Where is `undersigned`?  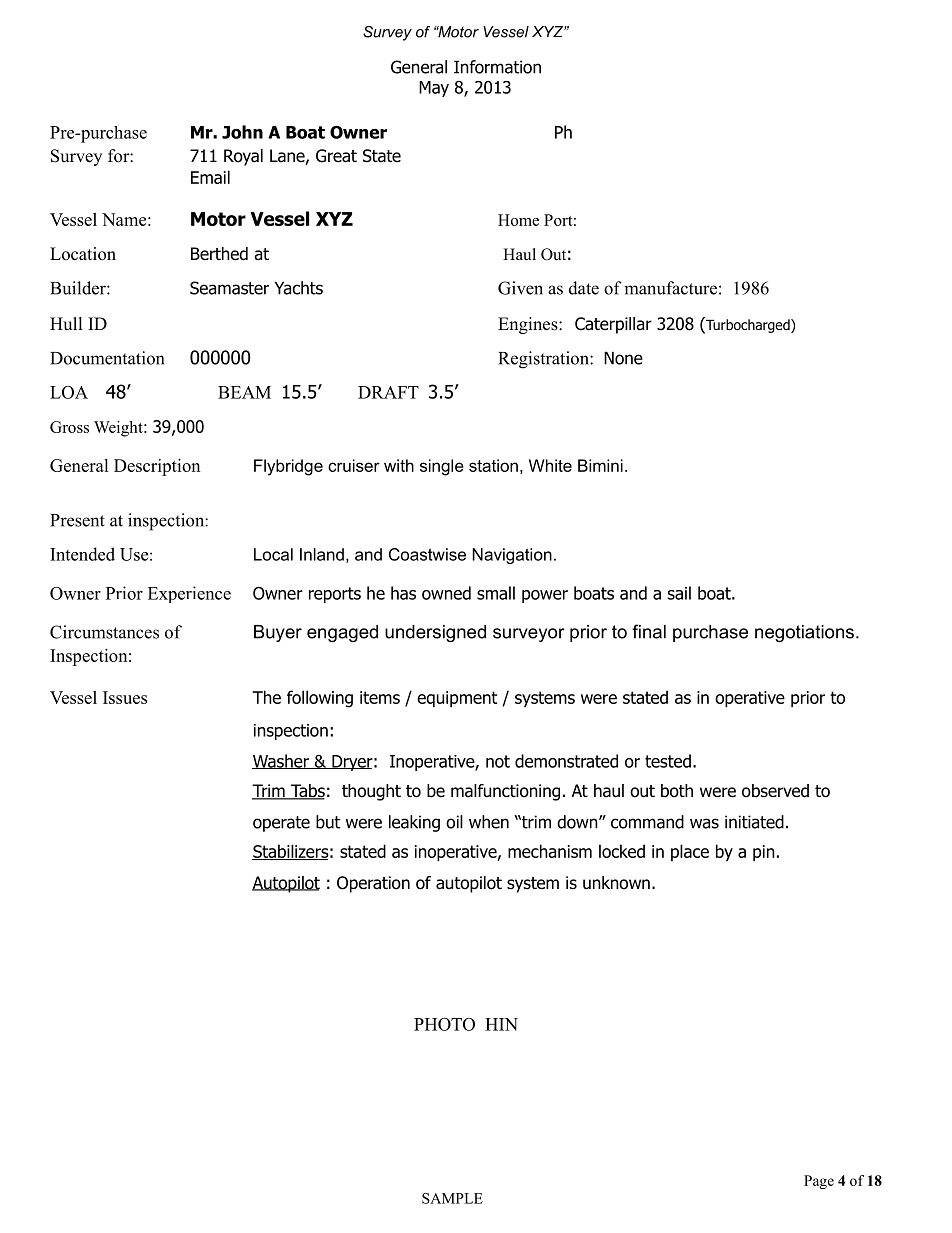
undersigned is located at coordinates (435, 633).
